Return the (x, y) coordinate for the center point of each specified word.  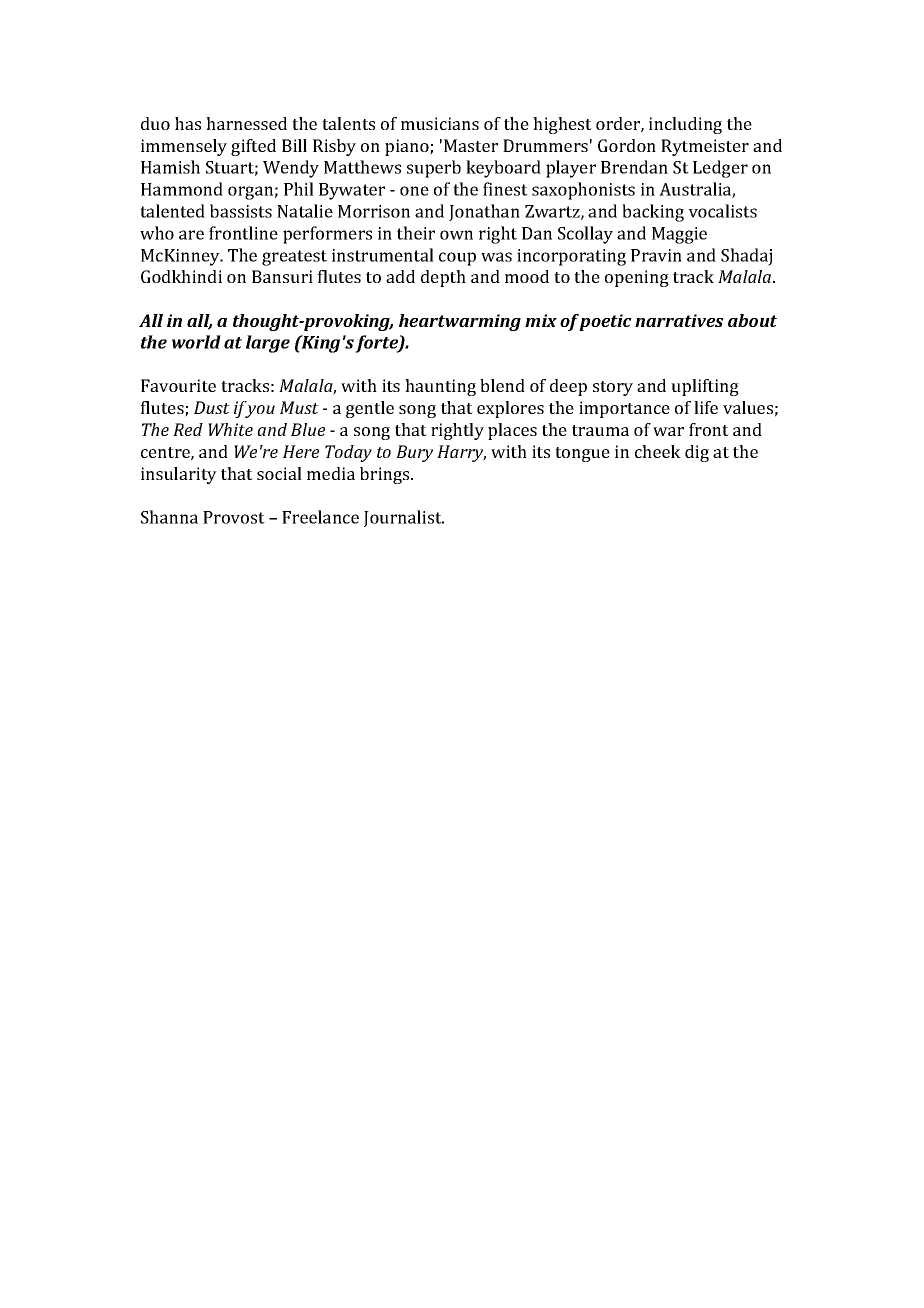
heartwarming (460, 322)
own (456, 235)
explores (510, 409)
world (196, 342)
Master (471, 145)
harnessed (246, 123)
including (685, 125)
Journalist (404, 518)
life (706, 407)
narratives (679, 320)
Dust (212, 407)
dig (697, 453)
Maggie (679, 235)
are (191, 235)
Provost (234, 517)
